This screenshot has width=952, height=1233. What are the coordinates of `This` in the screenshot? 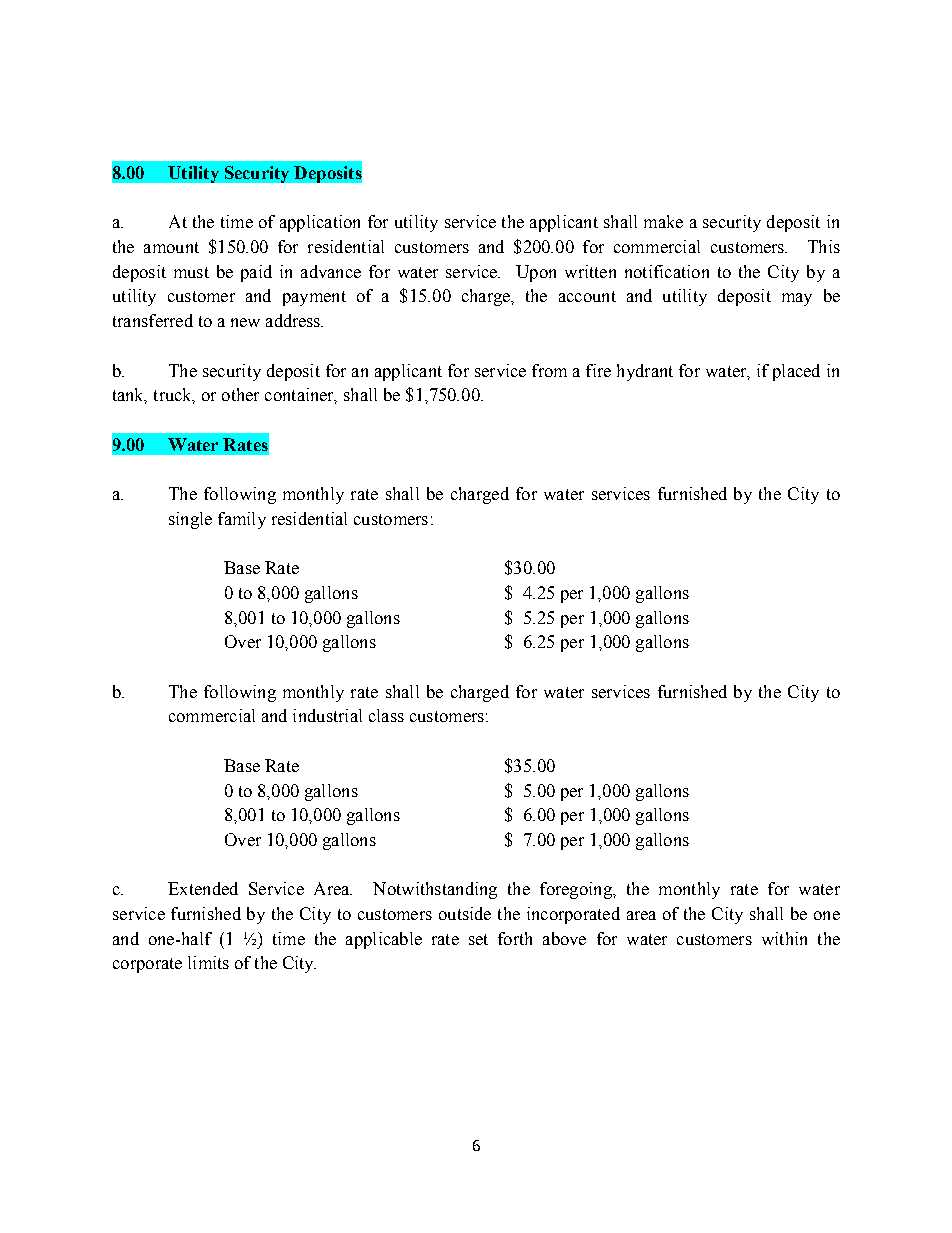 It's located at (824, 246).
